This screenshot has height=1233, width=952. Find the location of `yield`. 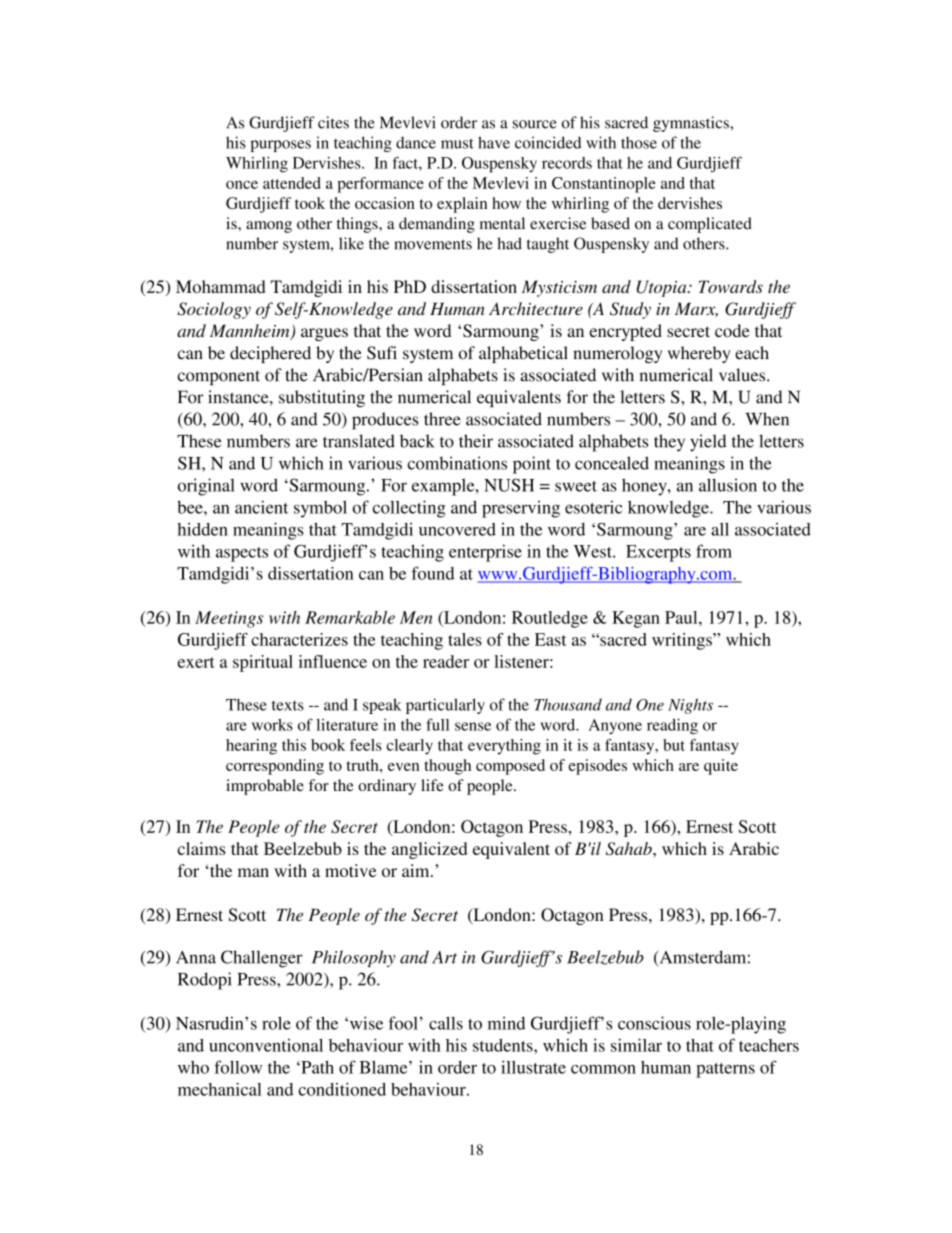

yield is located at coordinates (708, 443).
